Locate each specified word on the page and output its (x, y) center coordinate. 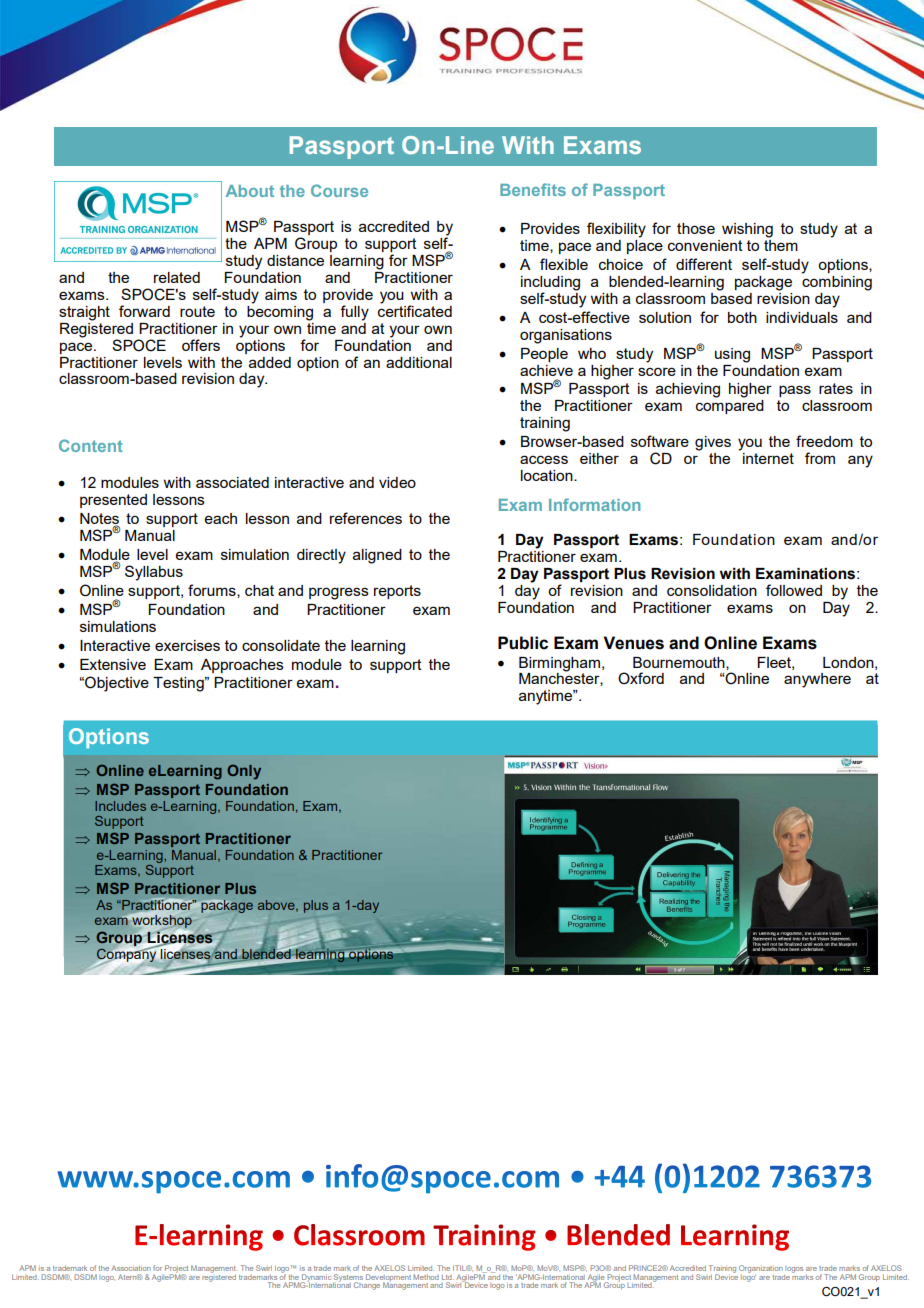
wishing (747, 230)
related (177, 277)
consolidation (712, 590)
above (277, 906)
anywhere (817, 680)
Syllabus (154, 573)
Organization (761, 1270)
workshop (162, 920)
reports (397, 592)
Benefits (533, 189)
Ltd (447, 1277)
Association (131, 1268)
